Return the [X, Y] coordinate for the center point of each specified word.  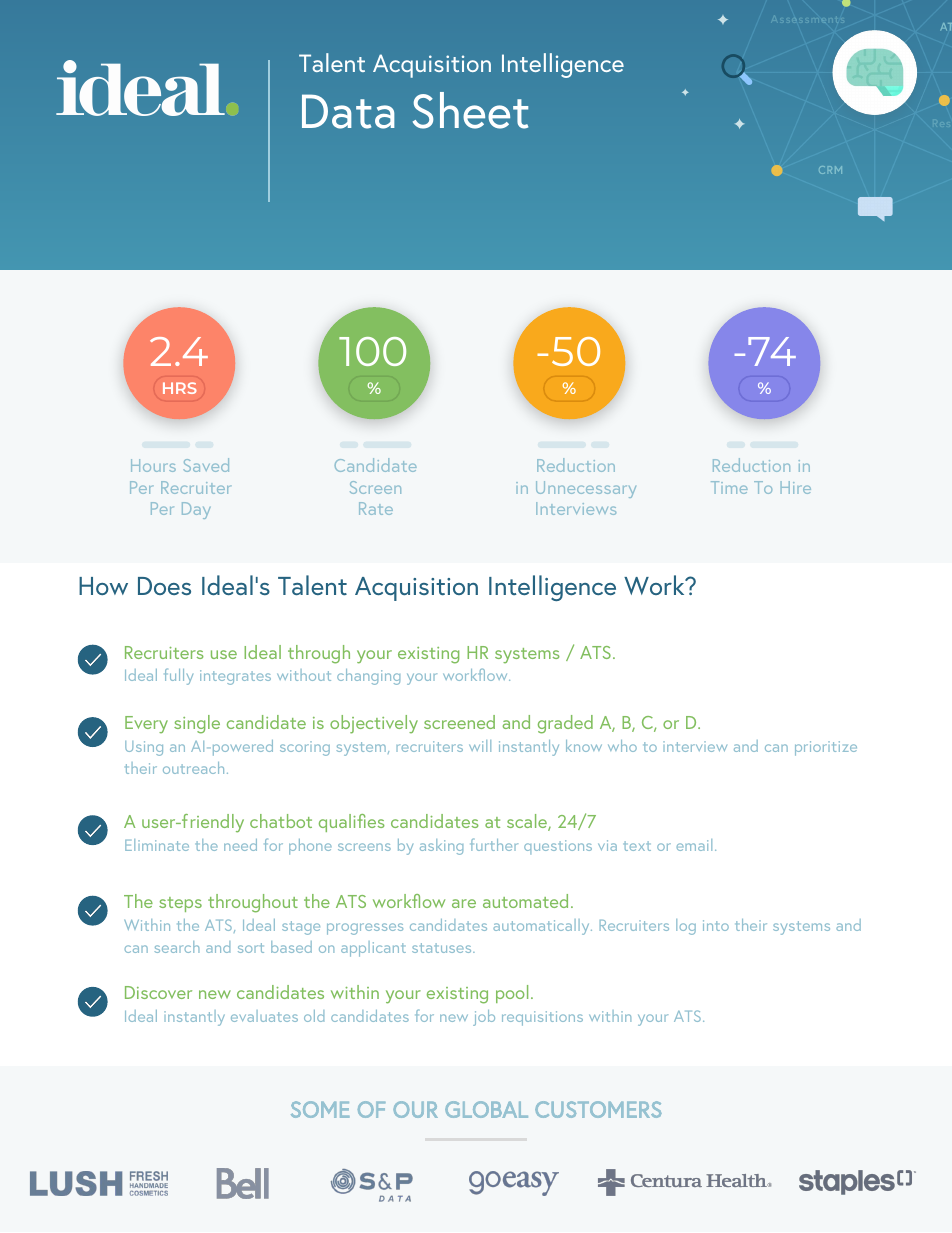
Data [348, 111]
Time [729, 487]
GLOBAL [486, 1109]
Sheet [470, 110]
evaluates [264, 1016]
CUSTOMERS [598, 1109]
